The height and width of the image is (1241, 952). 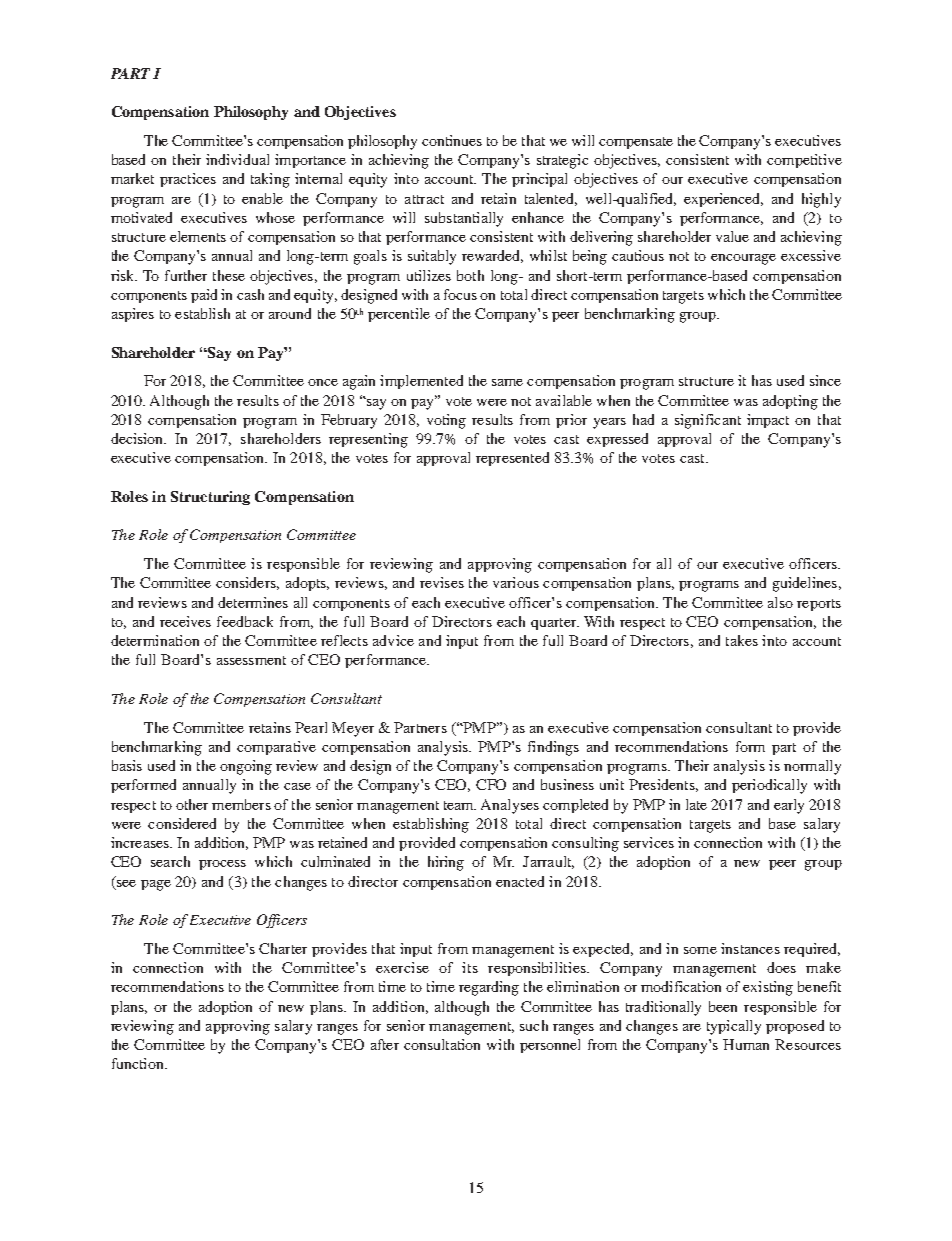 What do you see at coordinates (489, 988) in the image?
I see `regarding` at bounding box center [489, 988].
